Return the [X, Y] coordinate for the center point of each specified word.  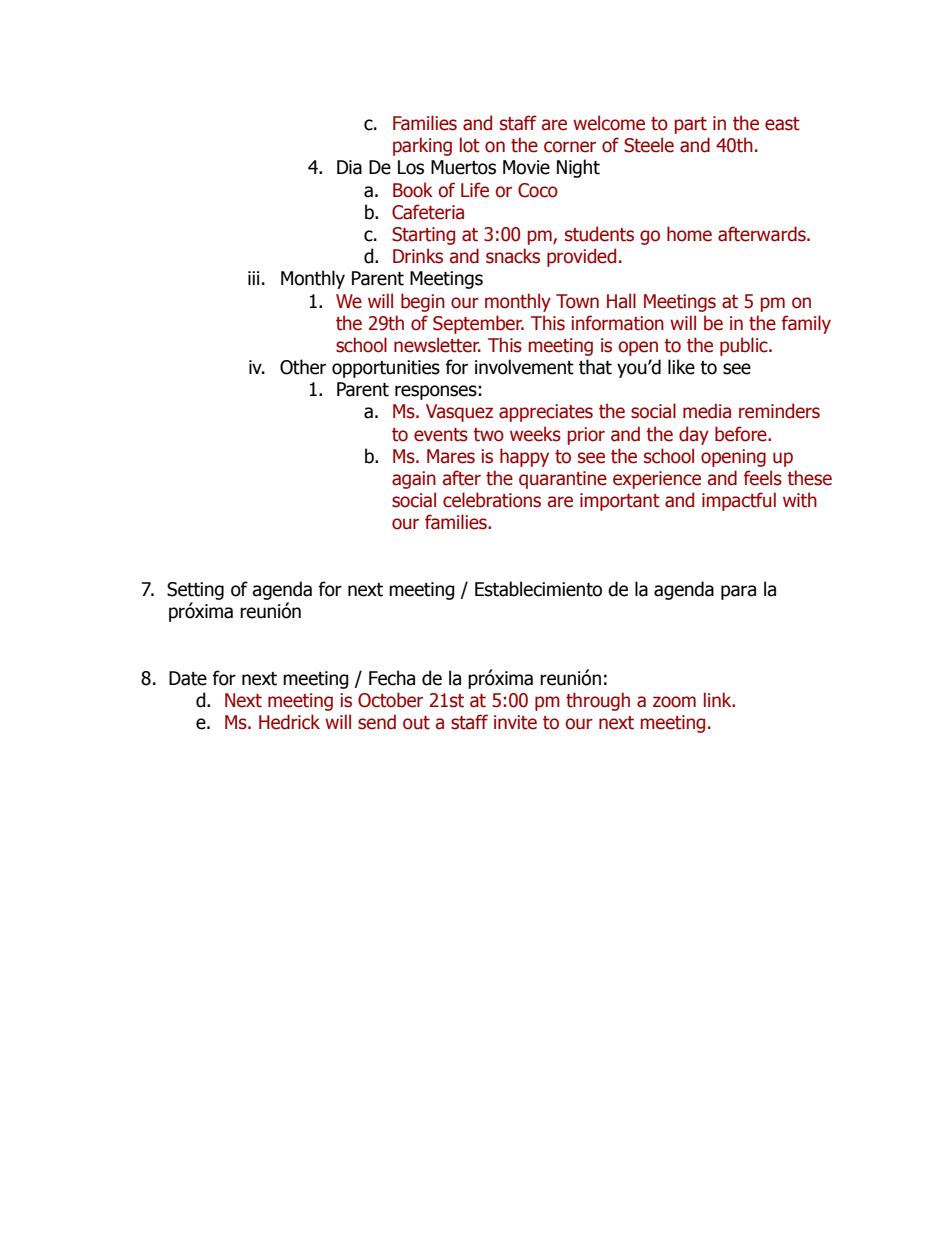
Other [303, 367]
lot [470, 145]
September [478, 324]
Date [188, 678]
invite [515, 722]
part [691, 125]
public [745, 346]
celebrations [492, 500]
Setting [195, 591]
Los [411, 167]
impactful [739, 501]
